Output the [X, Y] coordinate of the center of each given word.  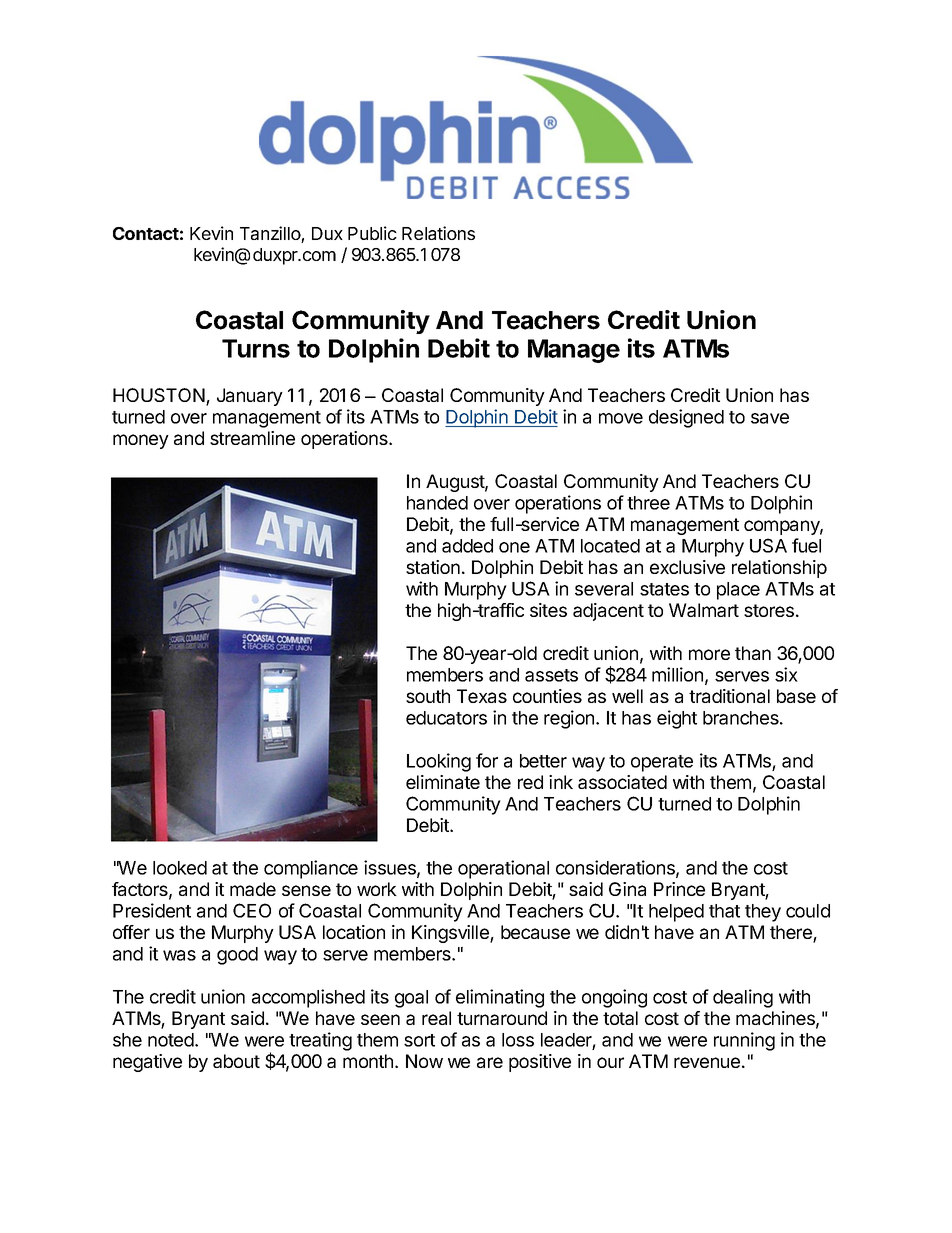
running [744, 1041]
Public [372, 233]
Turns [256, 348]
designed [686, 418]
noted [171, 1040]
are [490, 1062]
